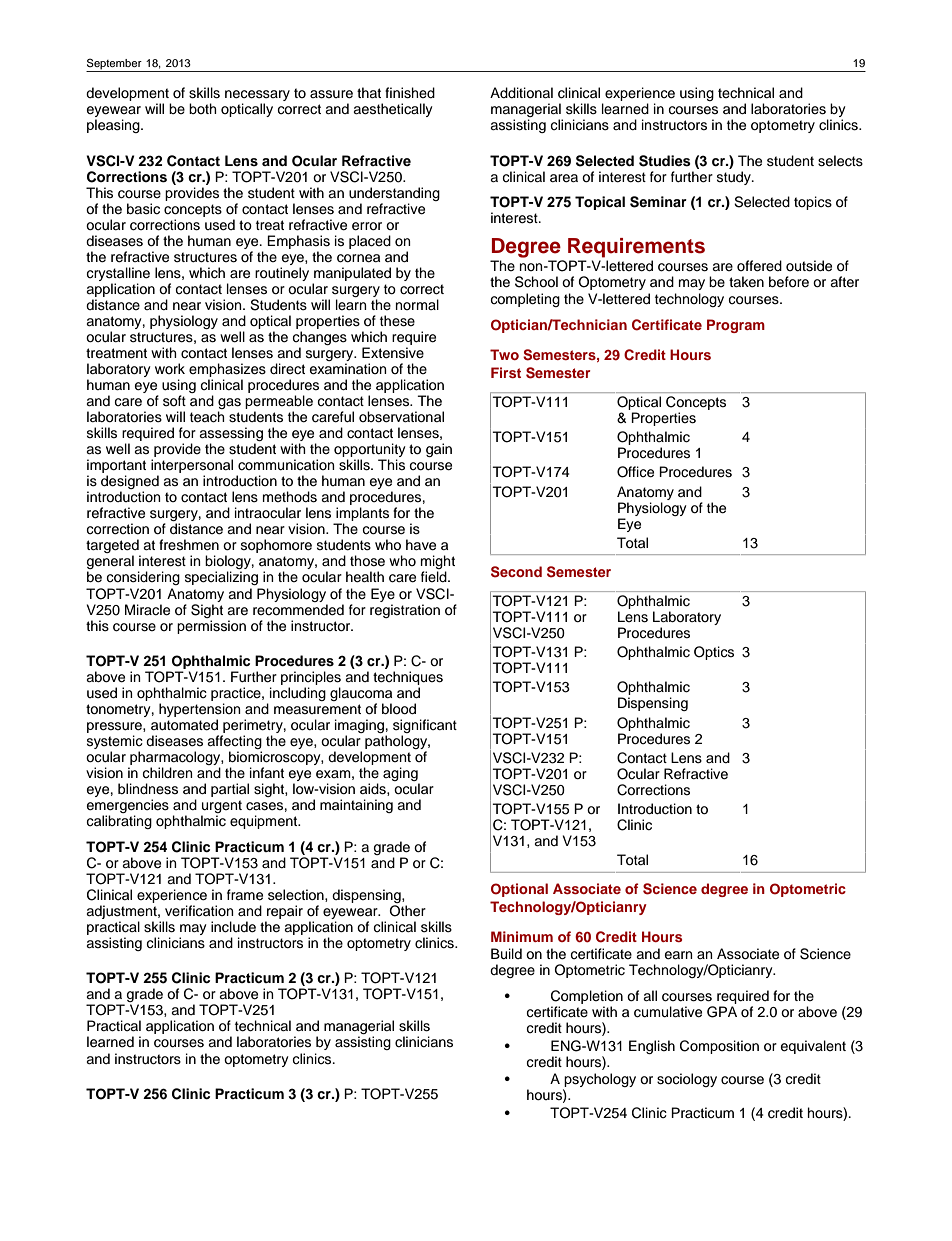  What do you see at coordinates (425, 727) in the screenshot?
I see `significant` at bounding box center [425, 727].
